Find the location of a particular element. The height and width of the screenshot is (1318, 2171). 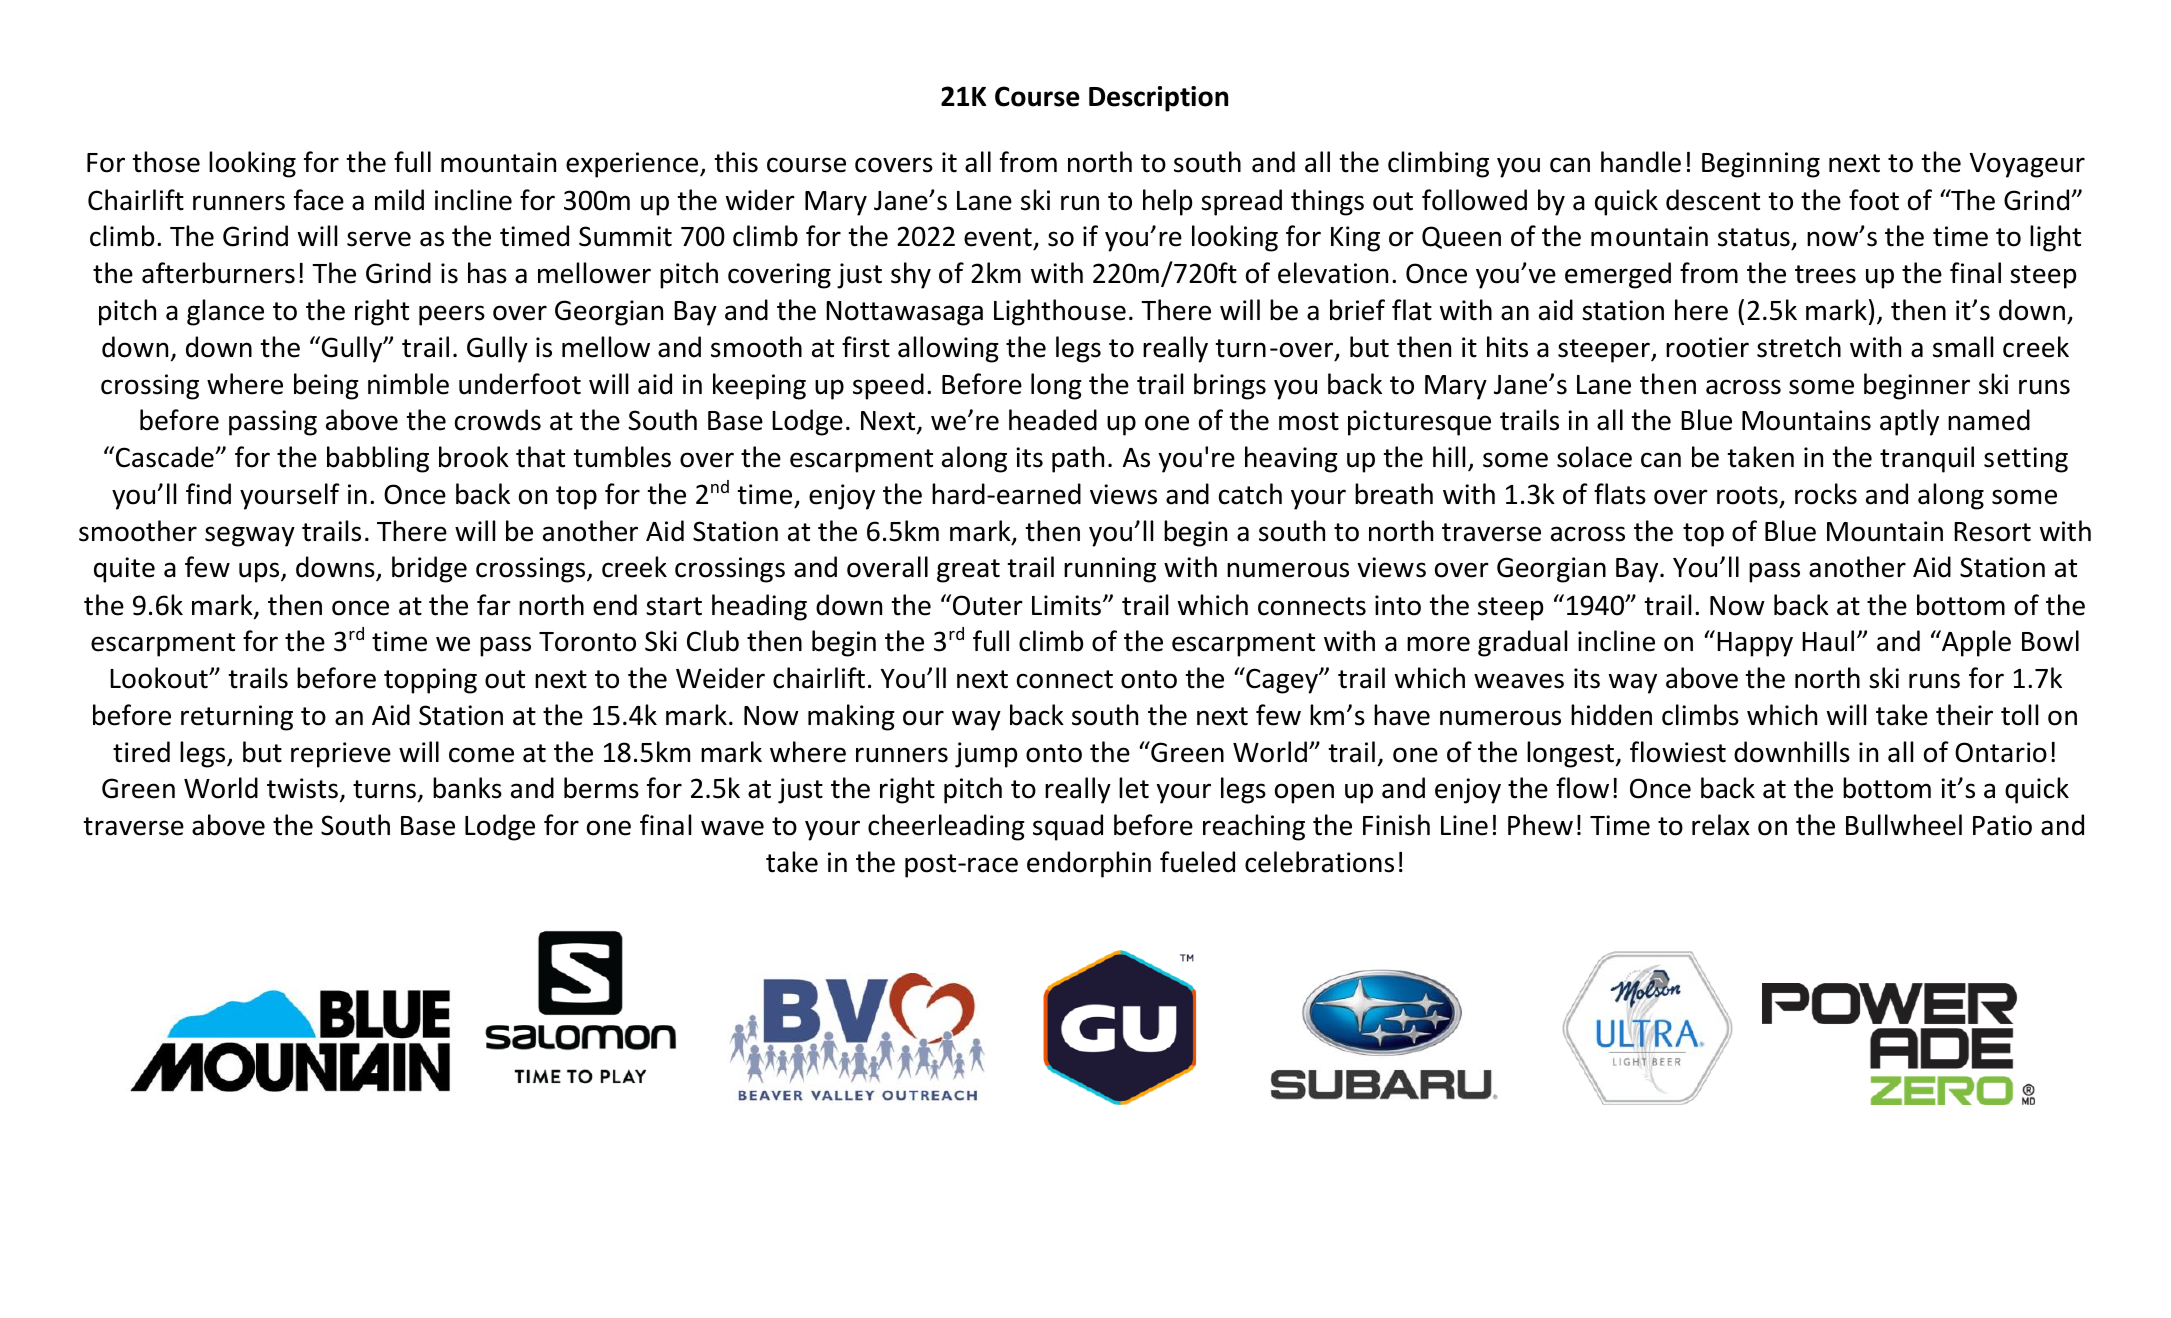

Description is located at coordinates (1158, 99).
